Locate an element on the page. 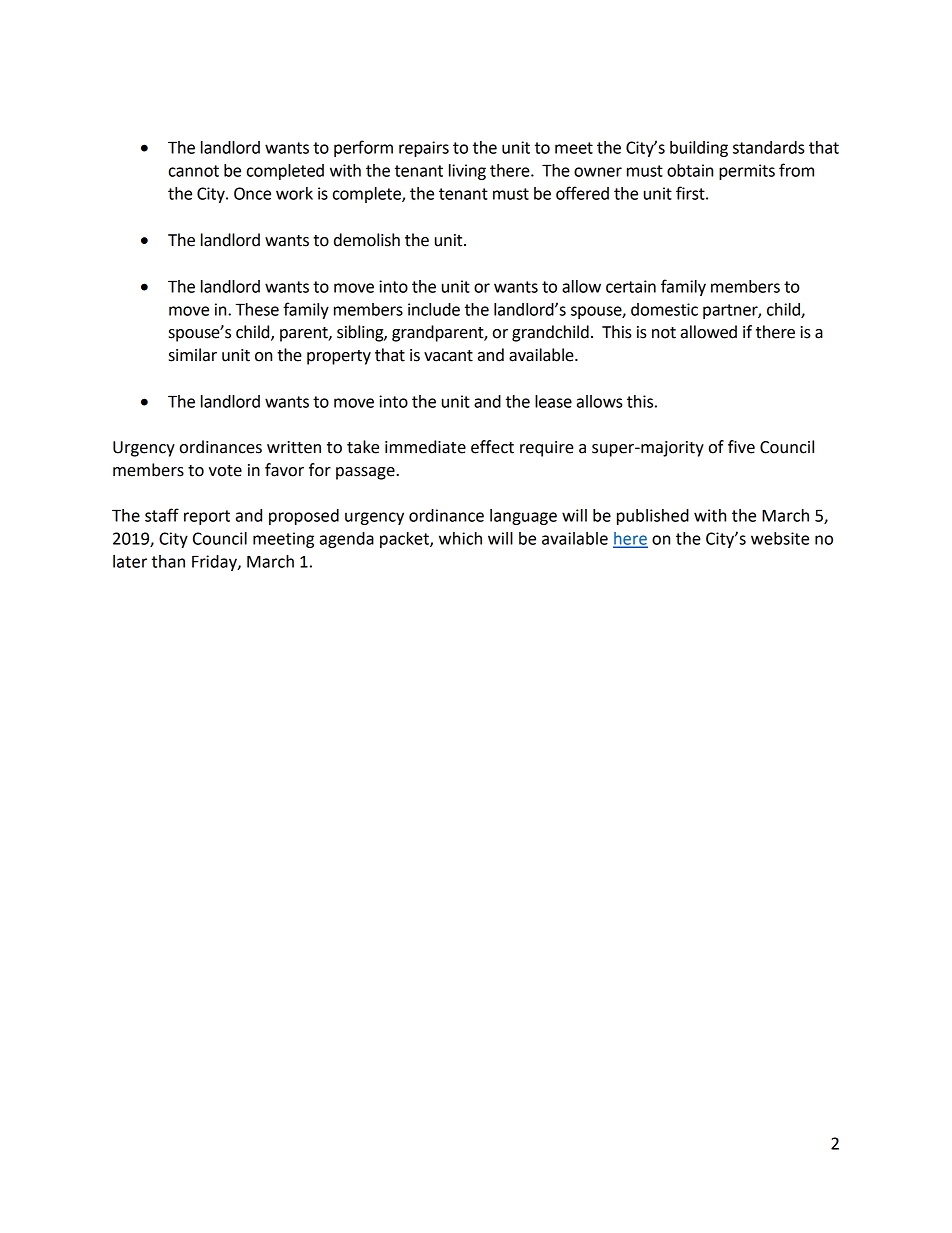 This document has width=952, height=1233. five is located at coordinates (741, 447).
